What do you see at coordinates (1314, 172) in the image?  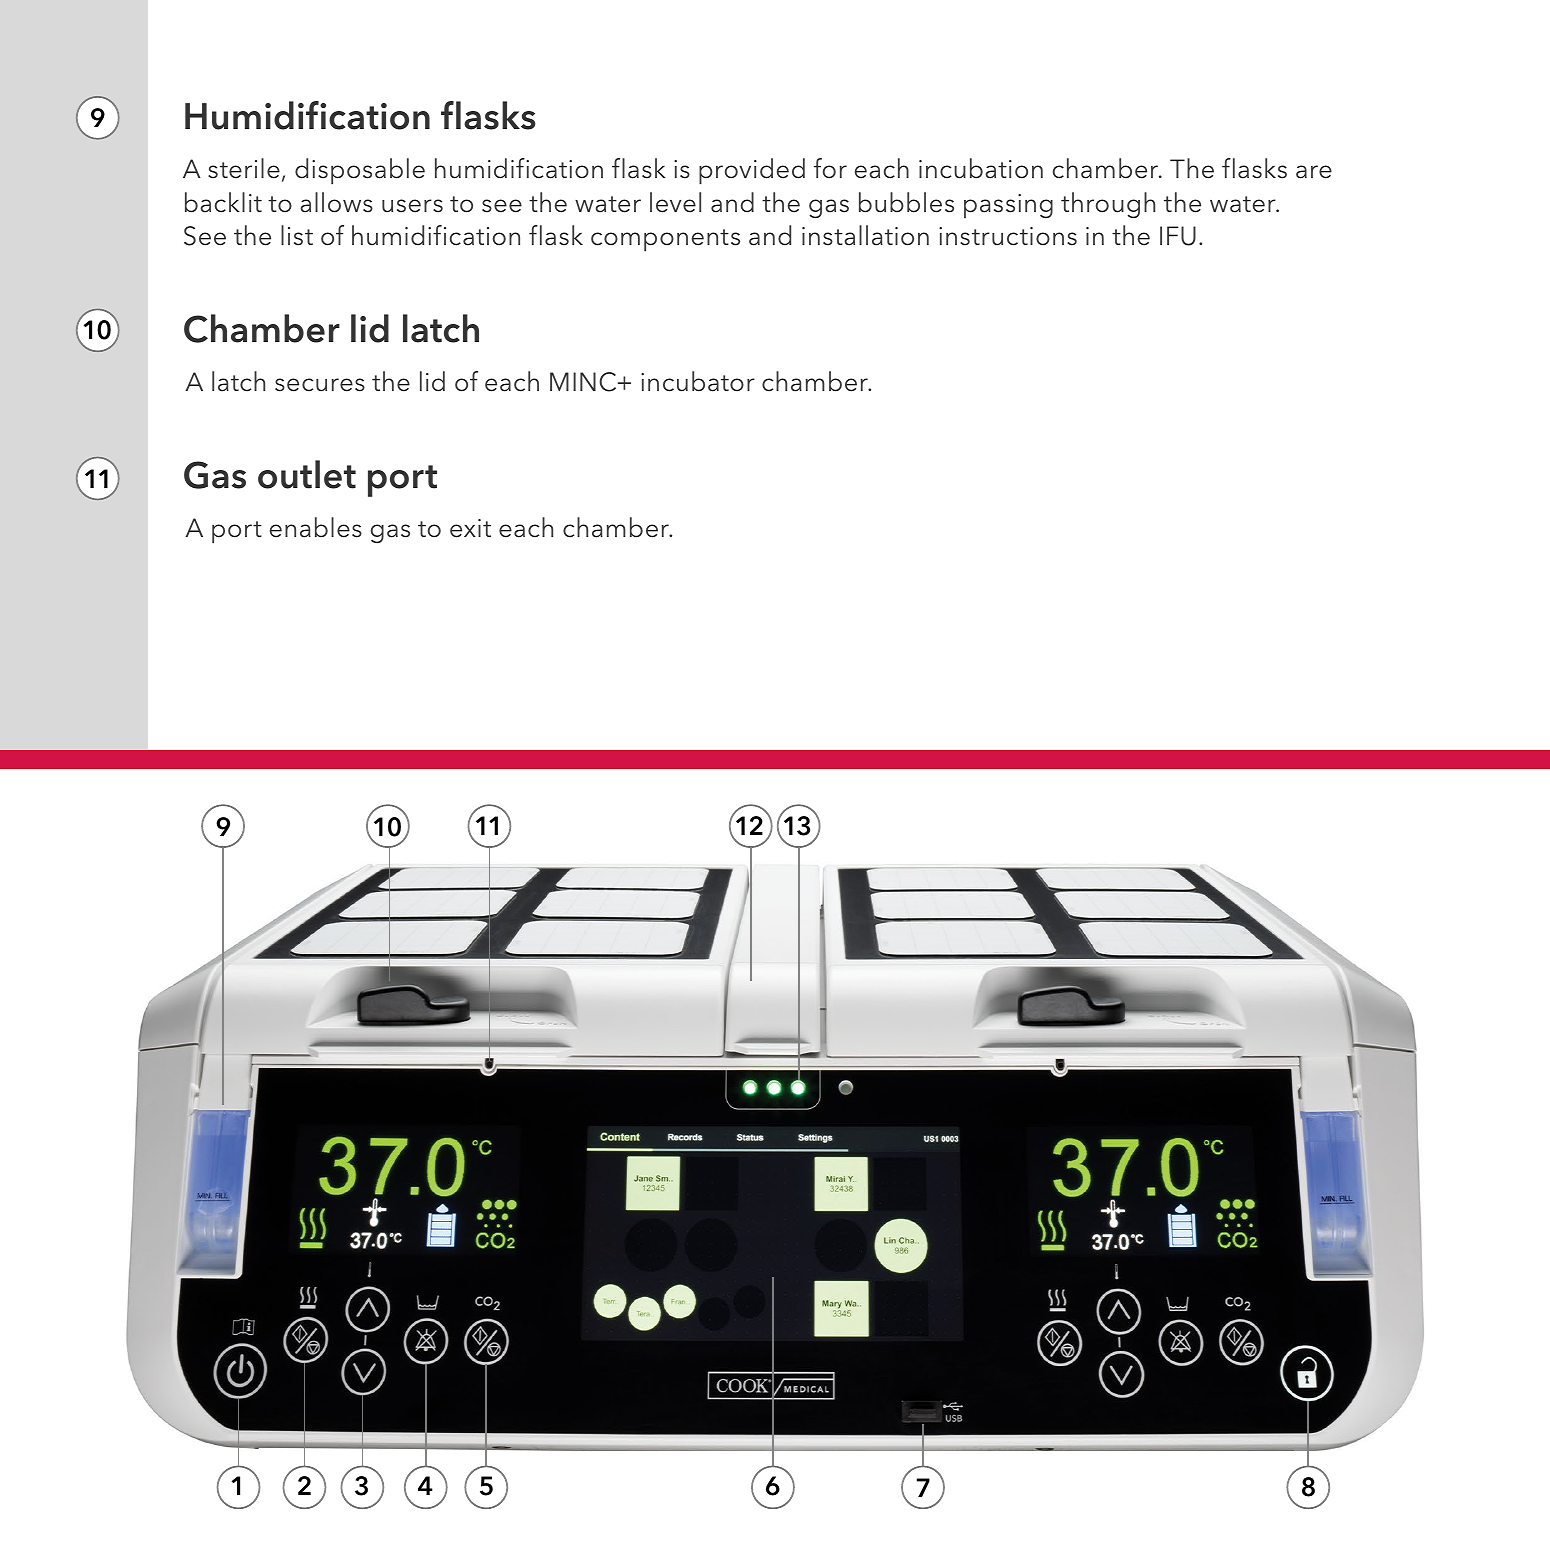 I see `are` at bounding box center [1314, 172].
